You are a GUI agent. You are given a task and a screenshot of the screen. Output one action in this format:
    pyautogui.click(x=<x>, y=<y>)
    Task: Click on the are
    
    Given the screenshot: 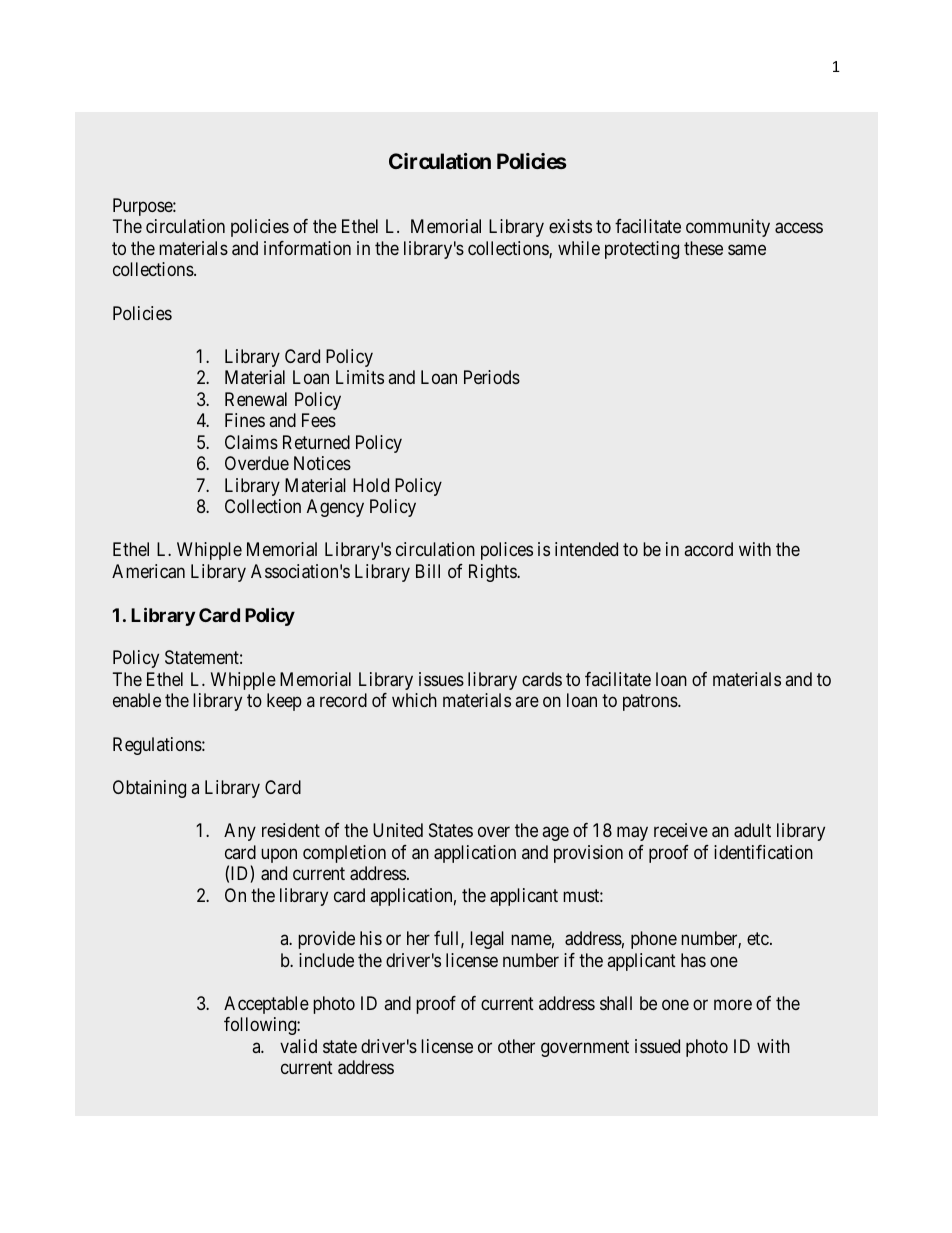 What is the action you would take?
    pyautogui.click(x=527, y=702)
